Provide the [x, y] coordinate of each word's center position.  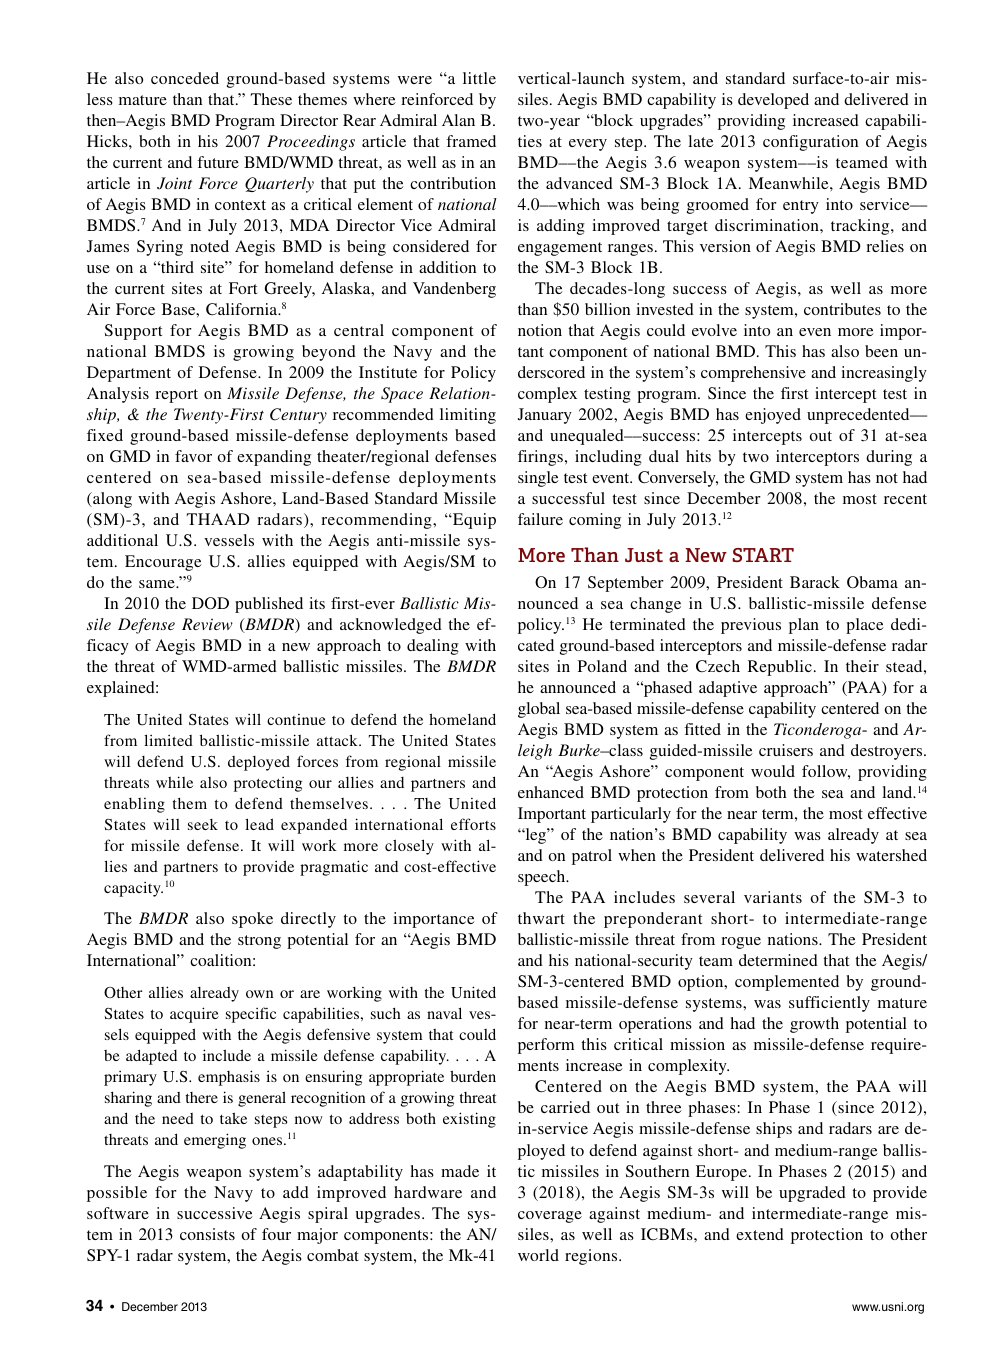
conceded [185, 78]
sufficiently [829, 1004]
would [773, 771]
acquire [194, 1015]
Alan [458, 120]
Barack [815, 582]
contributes [842, 309]
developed [773, 101]
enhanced [551, 792]
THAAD [218, 519]
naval [444, 1013]
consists [207, 1234]
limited [168, 740]
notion [540, 330]
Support [133, 332]
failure [540, 519]
